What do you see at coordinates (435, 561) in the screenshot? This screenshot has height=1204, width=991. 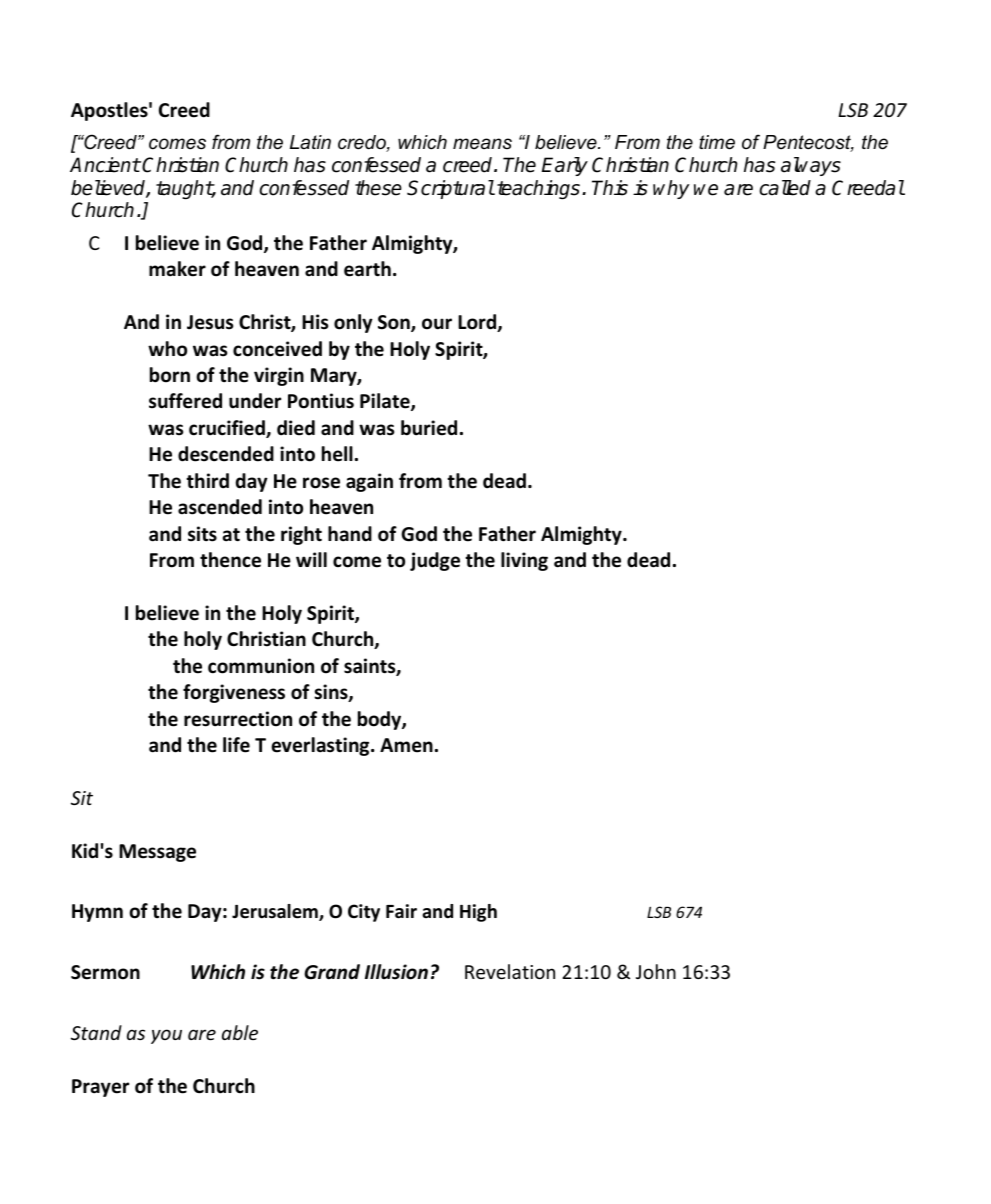 I see `judge` at bounding box center [435, 561].
